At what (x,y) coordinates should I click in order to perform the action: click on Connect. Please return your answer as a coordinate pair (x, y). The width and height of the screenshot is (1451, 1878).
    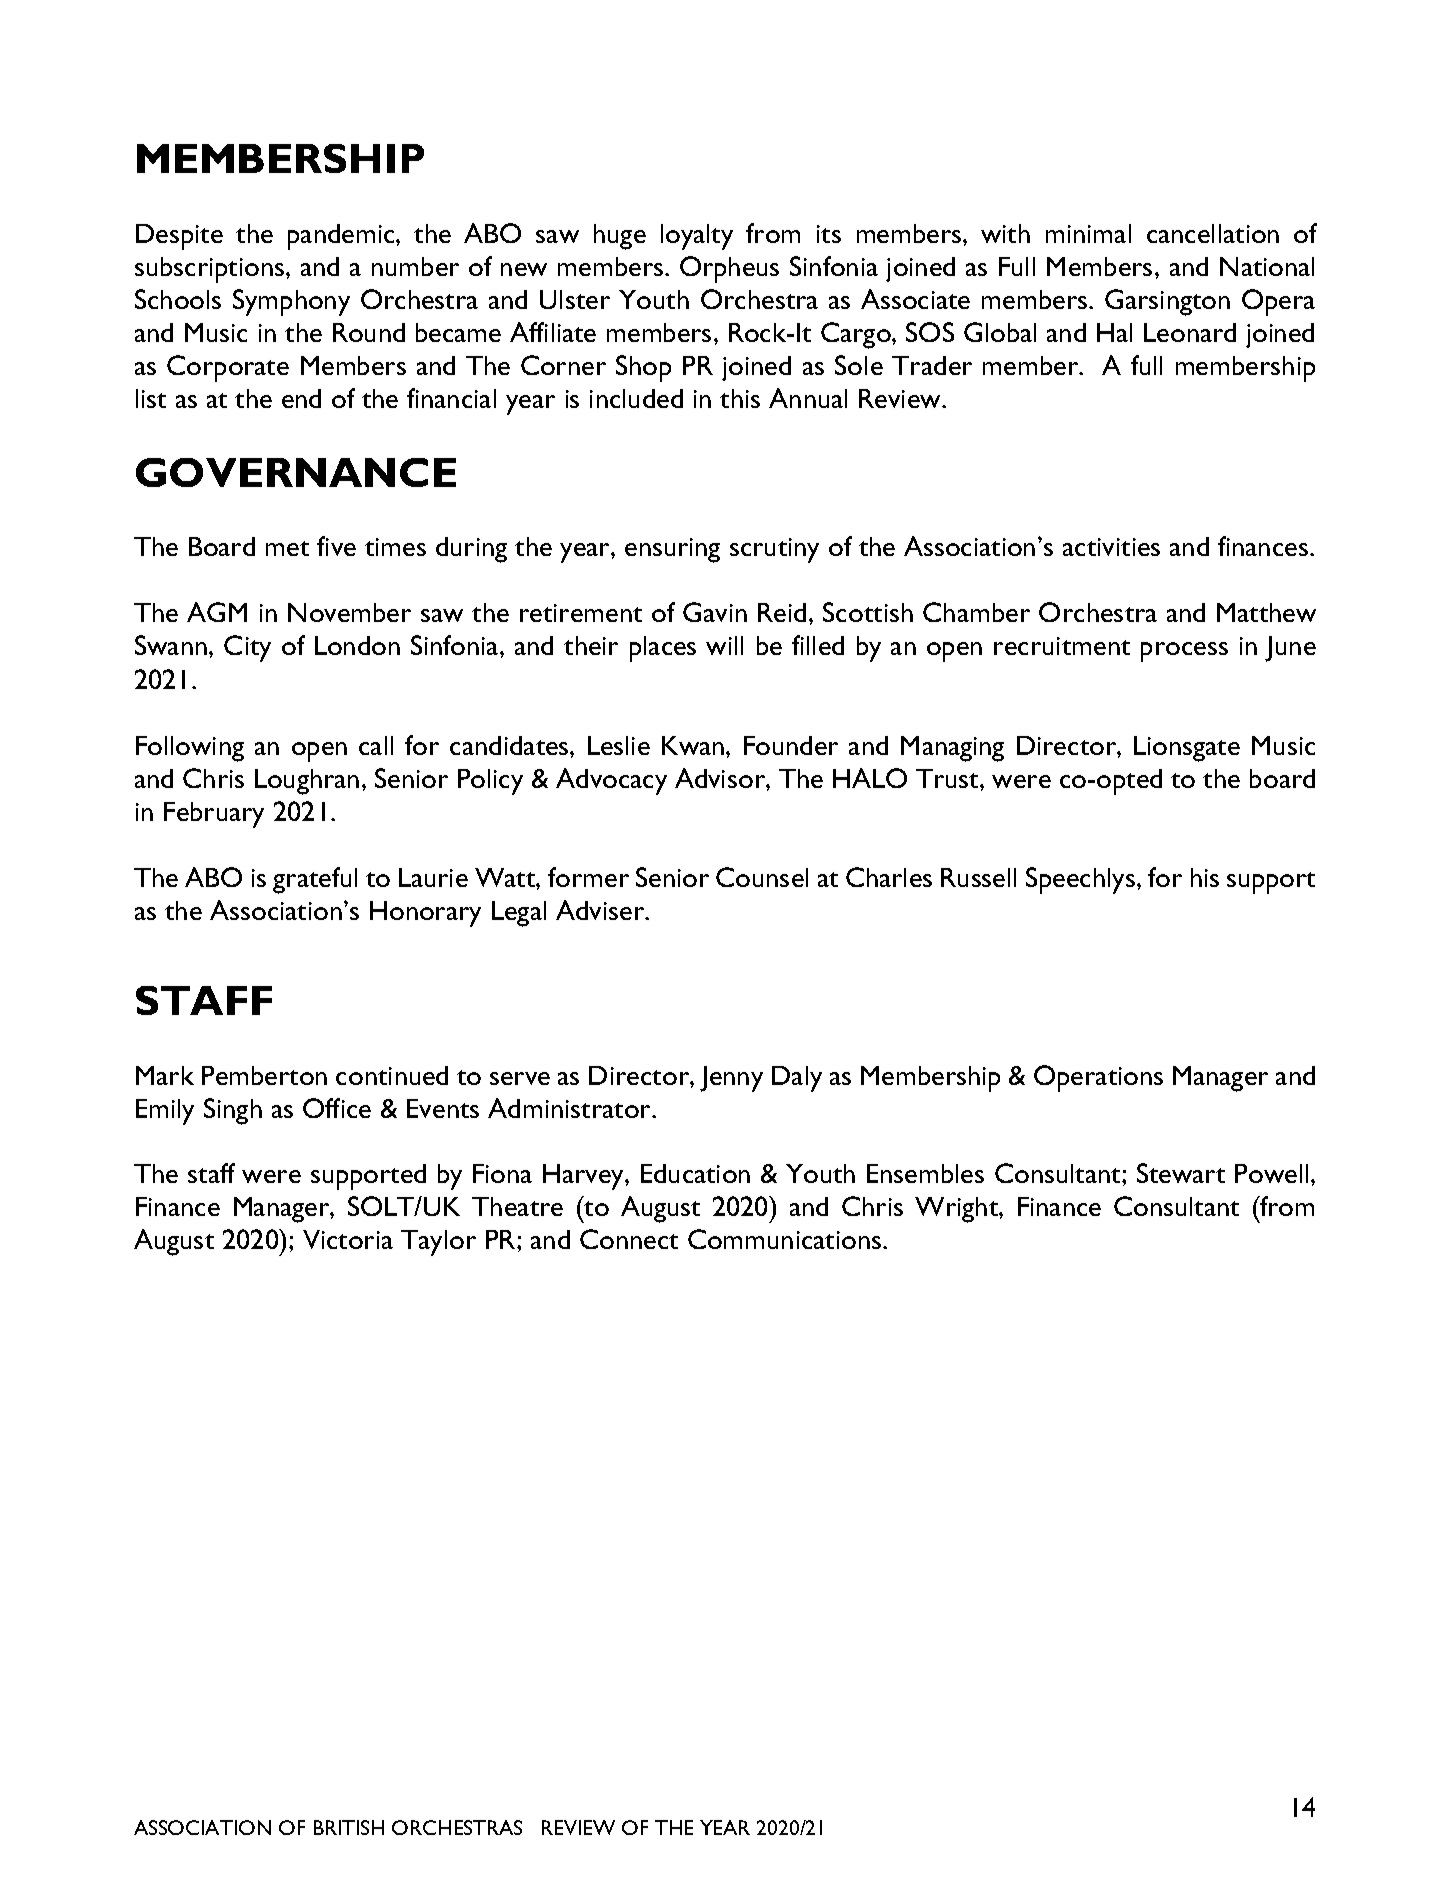
    Looking at the image, I should click on (629, 1239).
